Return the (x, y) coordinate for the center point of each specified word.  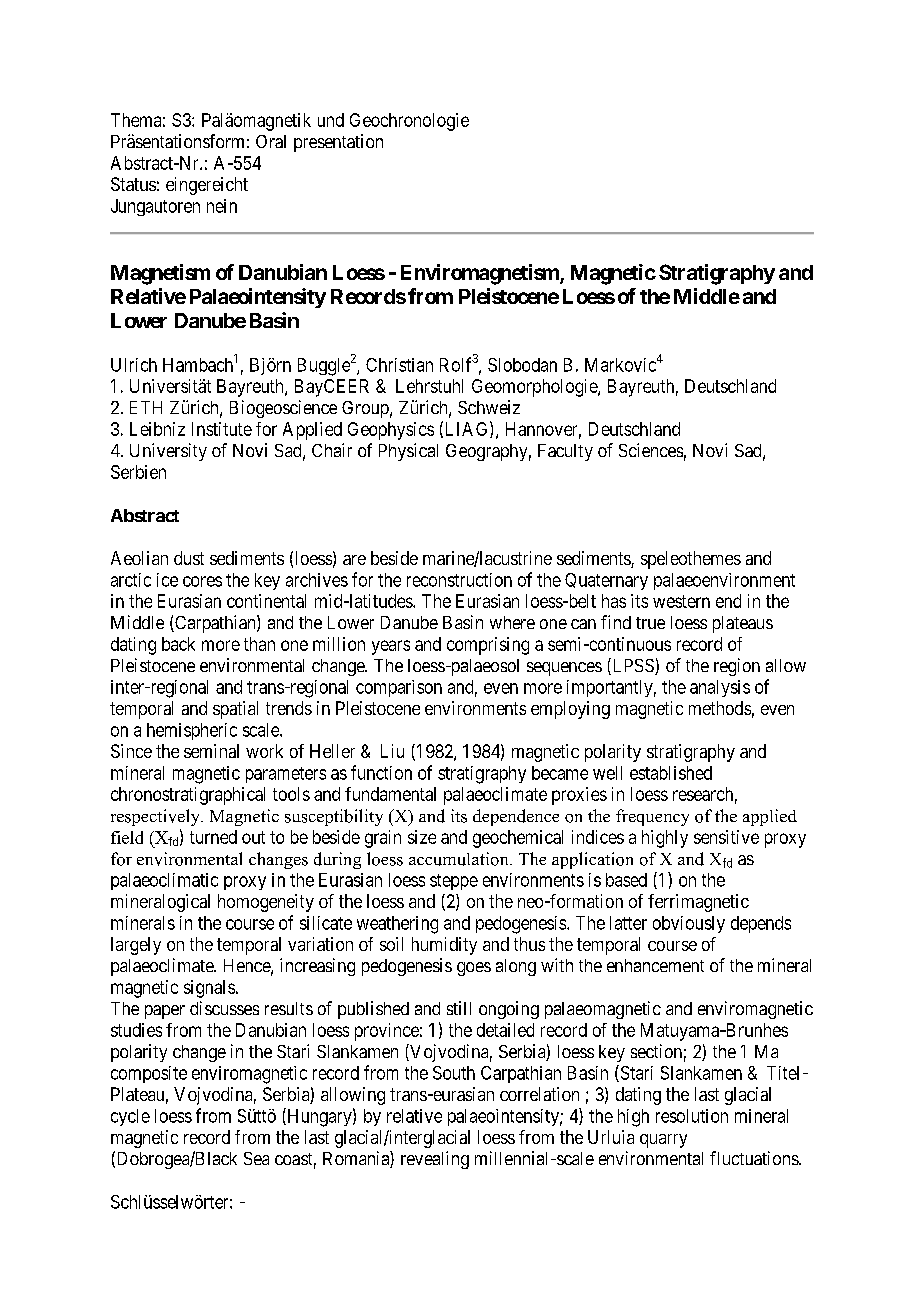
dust (189, 558)
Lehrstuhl (429, 386)
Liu (392, 751)
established (671, 773)
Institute (222, 429)
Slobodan (522, 365)
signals (209, 989)
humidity (444, 946)
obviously (689, 924)
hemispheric (192, 731)
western (681, 601)
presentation (338, 143)
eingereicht (207, 186)
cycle (130, 1117)
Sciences (651, 450)
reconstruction (459, 580)
